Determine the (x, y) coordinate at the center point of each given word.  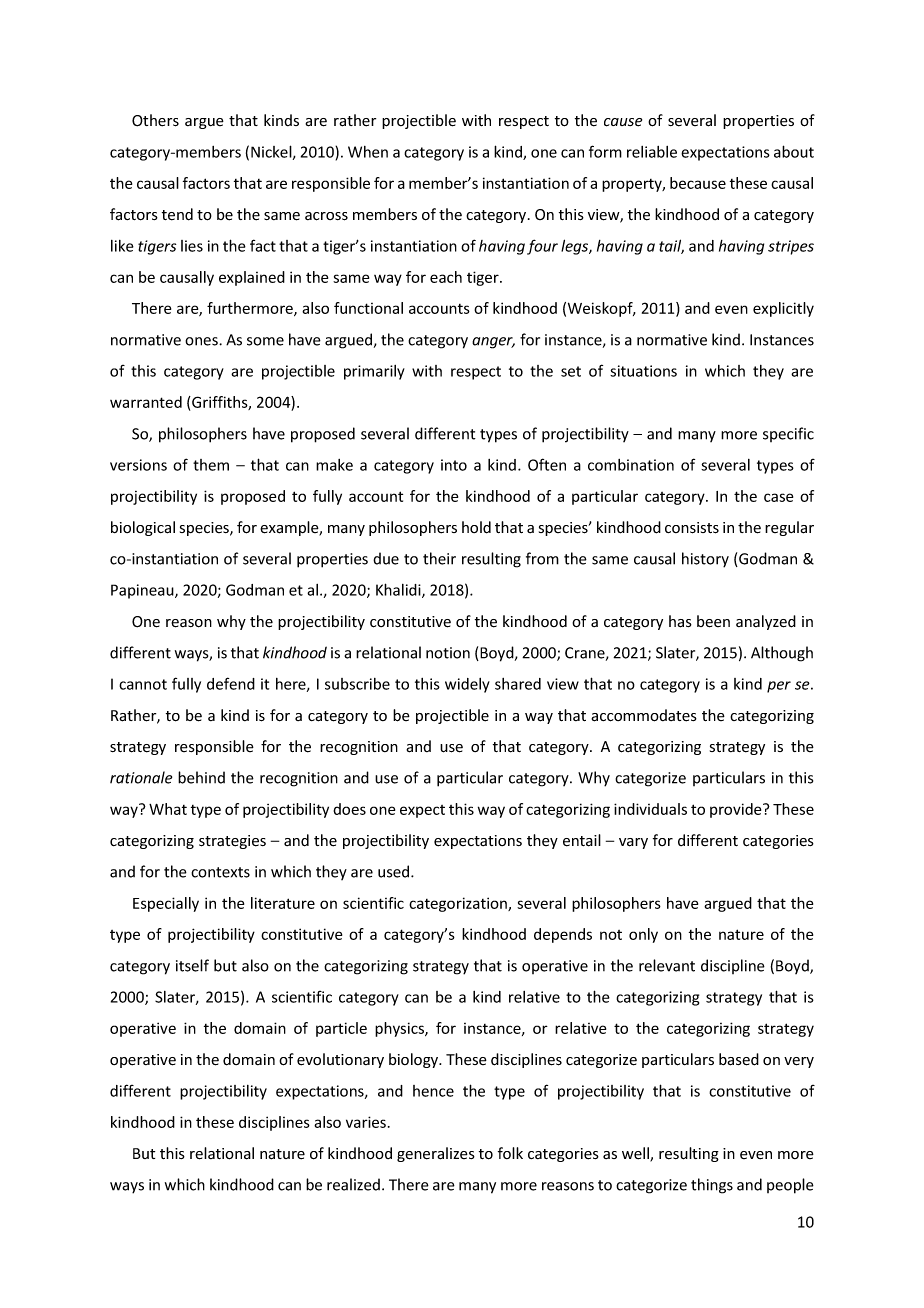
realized (353, 1184)
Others (155, 120)
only (643, 935)
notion (448, 653)
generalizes (436, 1154)
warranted (146, 402)
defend (231, 683)
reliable (652, 152)
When (368, 152)
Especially (166, 904)
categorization (459, 904)
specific (788, 434)
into (454, 465)
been (713, 621)
